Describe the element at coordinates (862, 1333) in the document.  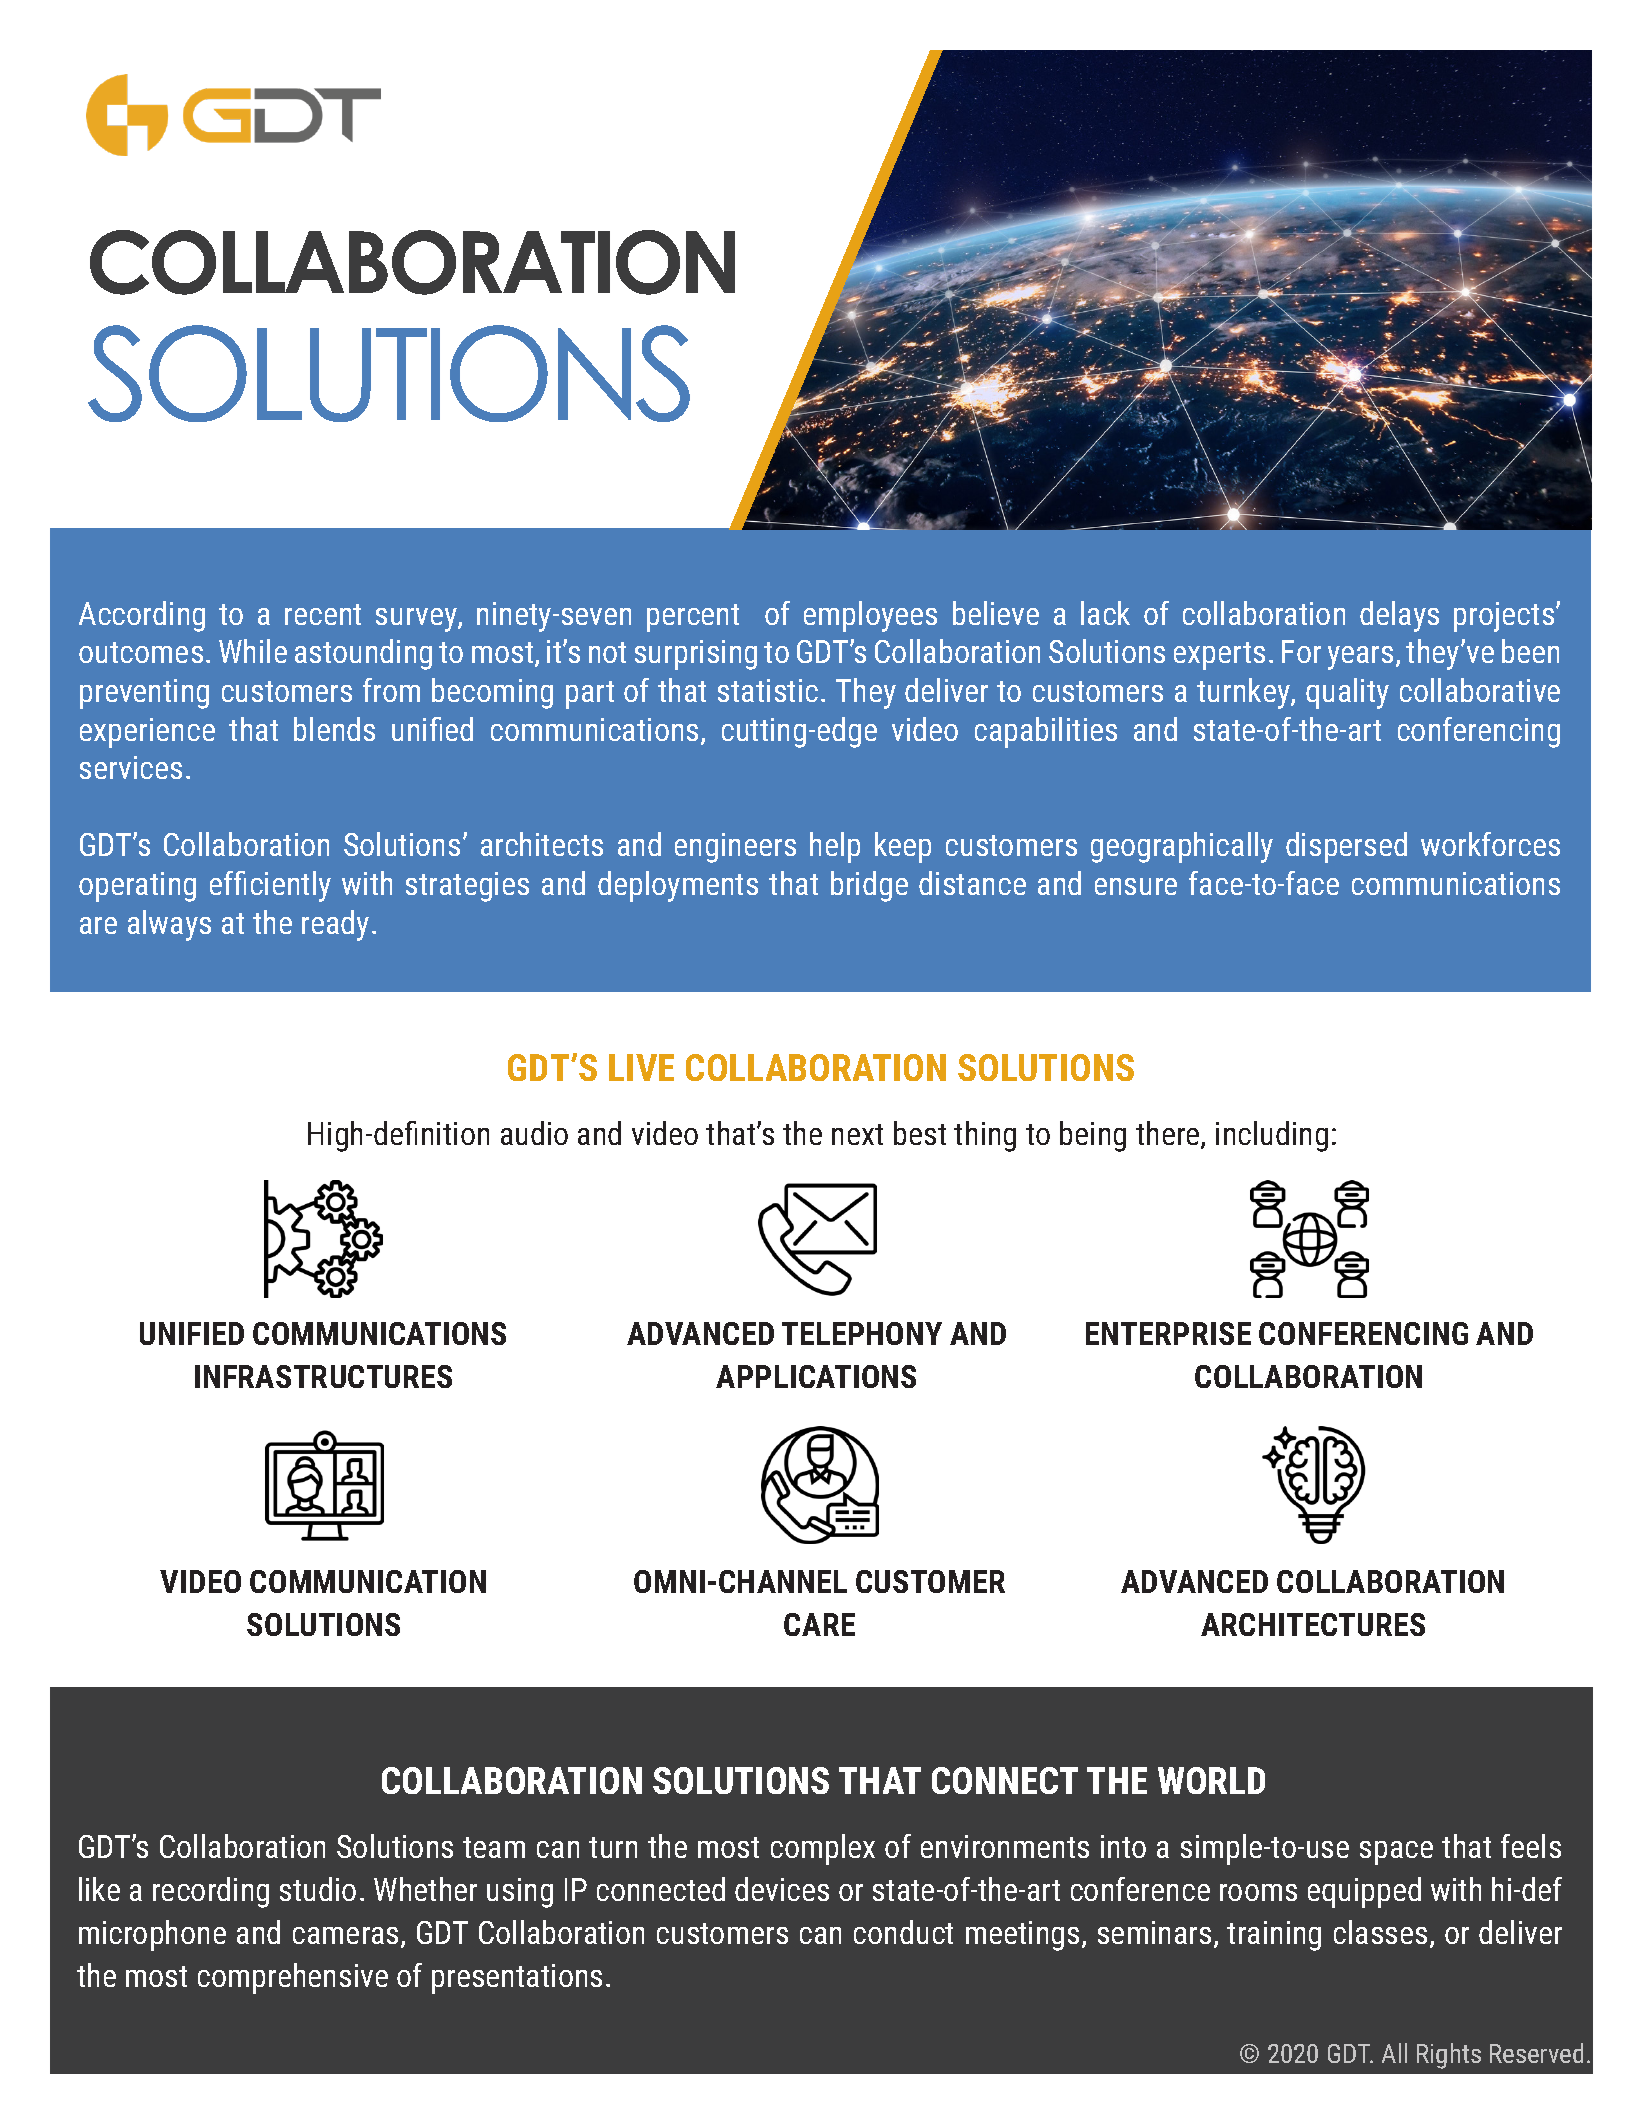
I see `TELEPHONY` at that location.
